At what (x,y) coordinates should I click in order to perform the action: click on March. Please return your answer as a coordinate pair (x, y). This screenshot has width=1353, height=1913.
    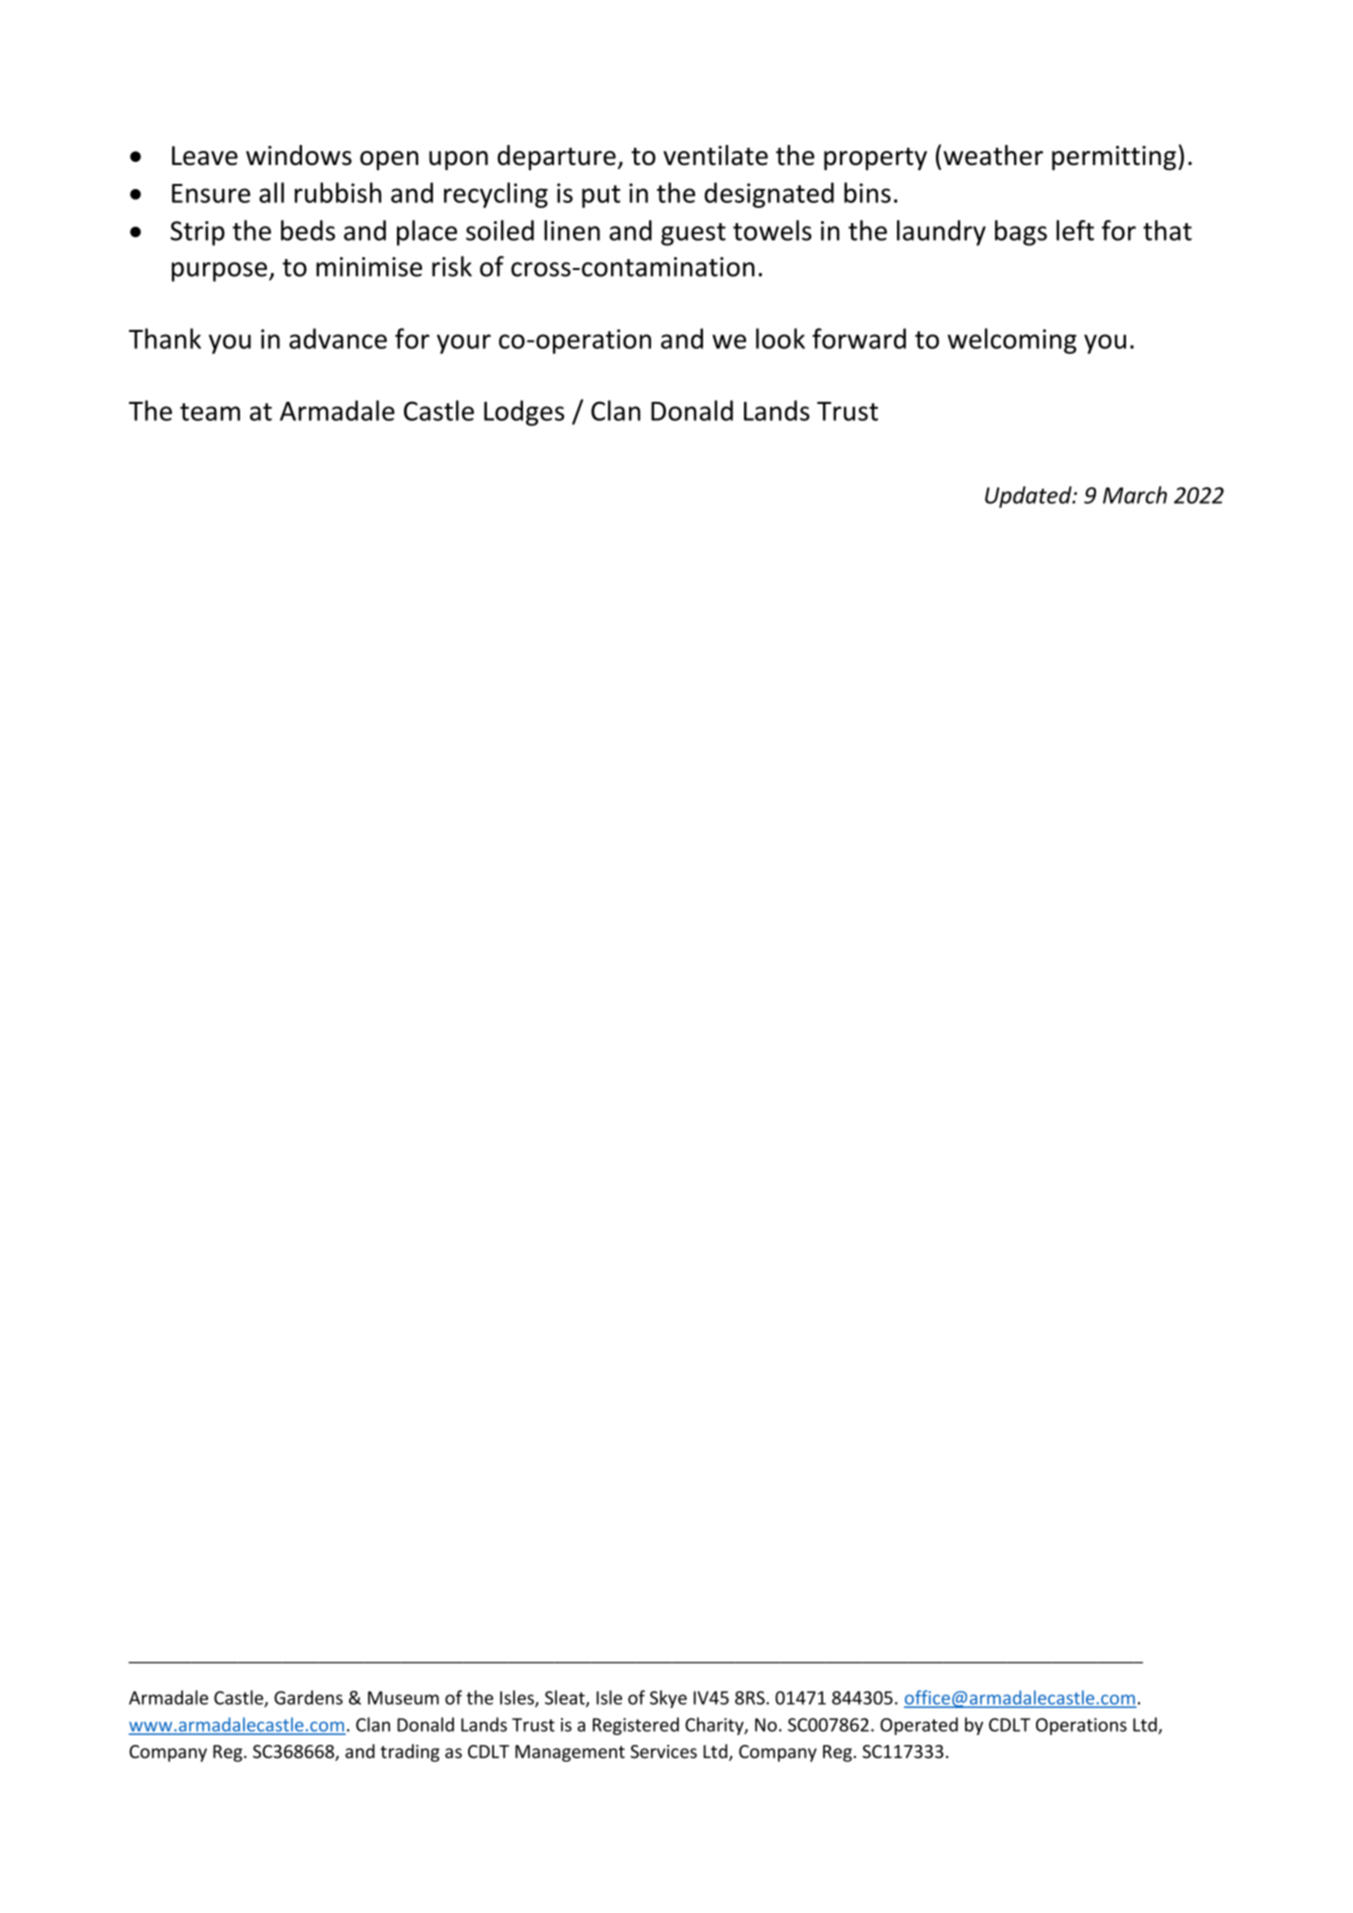
    Looking at the image, I should click on (1135, 495).
